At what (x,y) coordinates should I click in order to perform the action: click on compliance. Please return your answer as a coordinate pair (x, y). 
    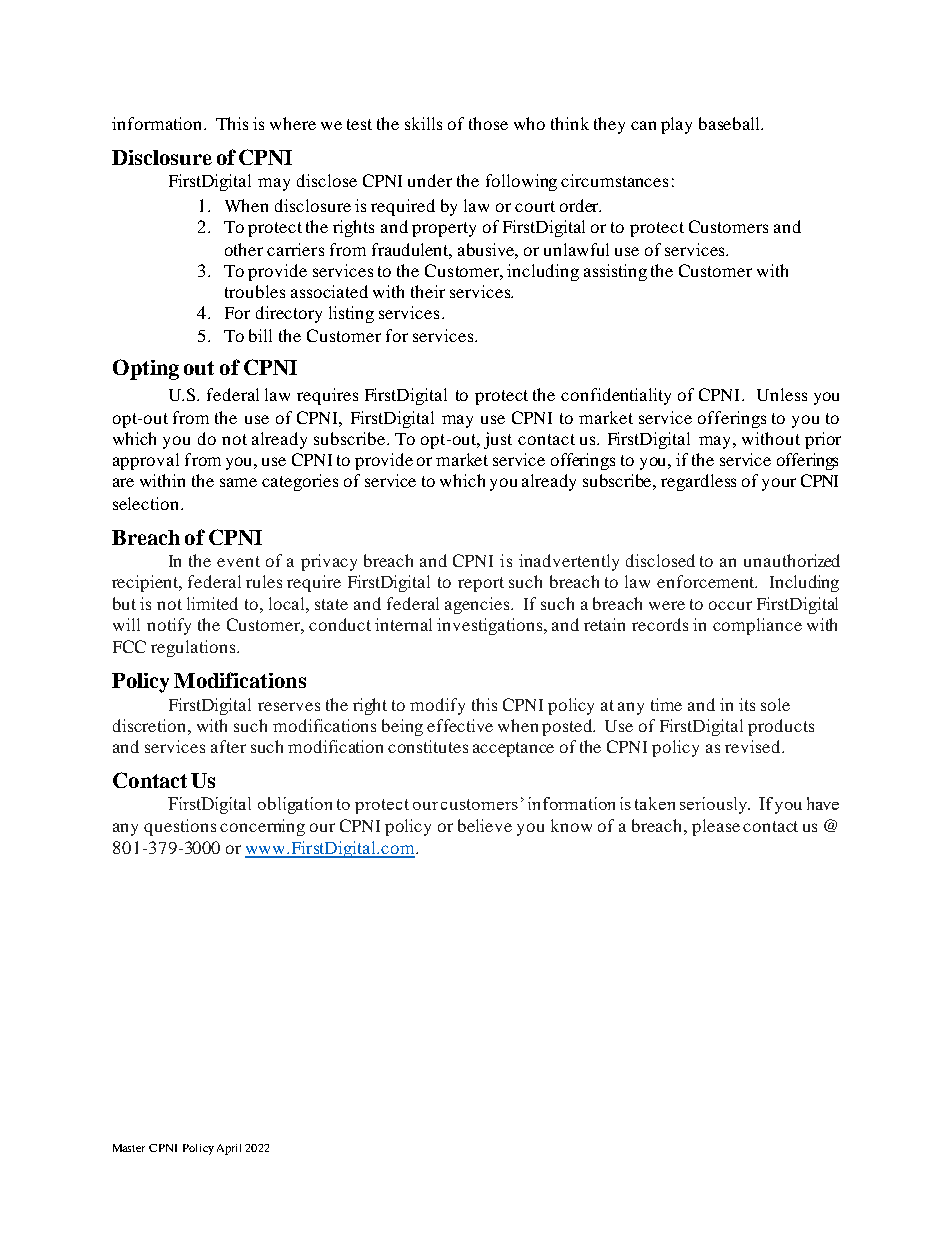
    Looking at the image, I should click on (757, 626).
